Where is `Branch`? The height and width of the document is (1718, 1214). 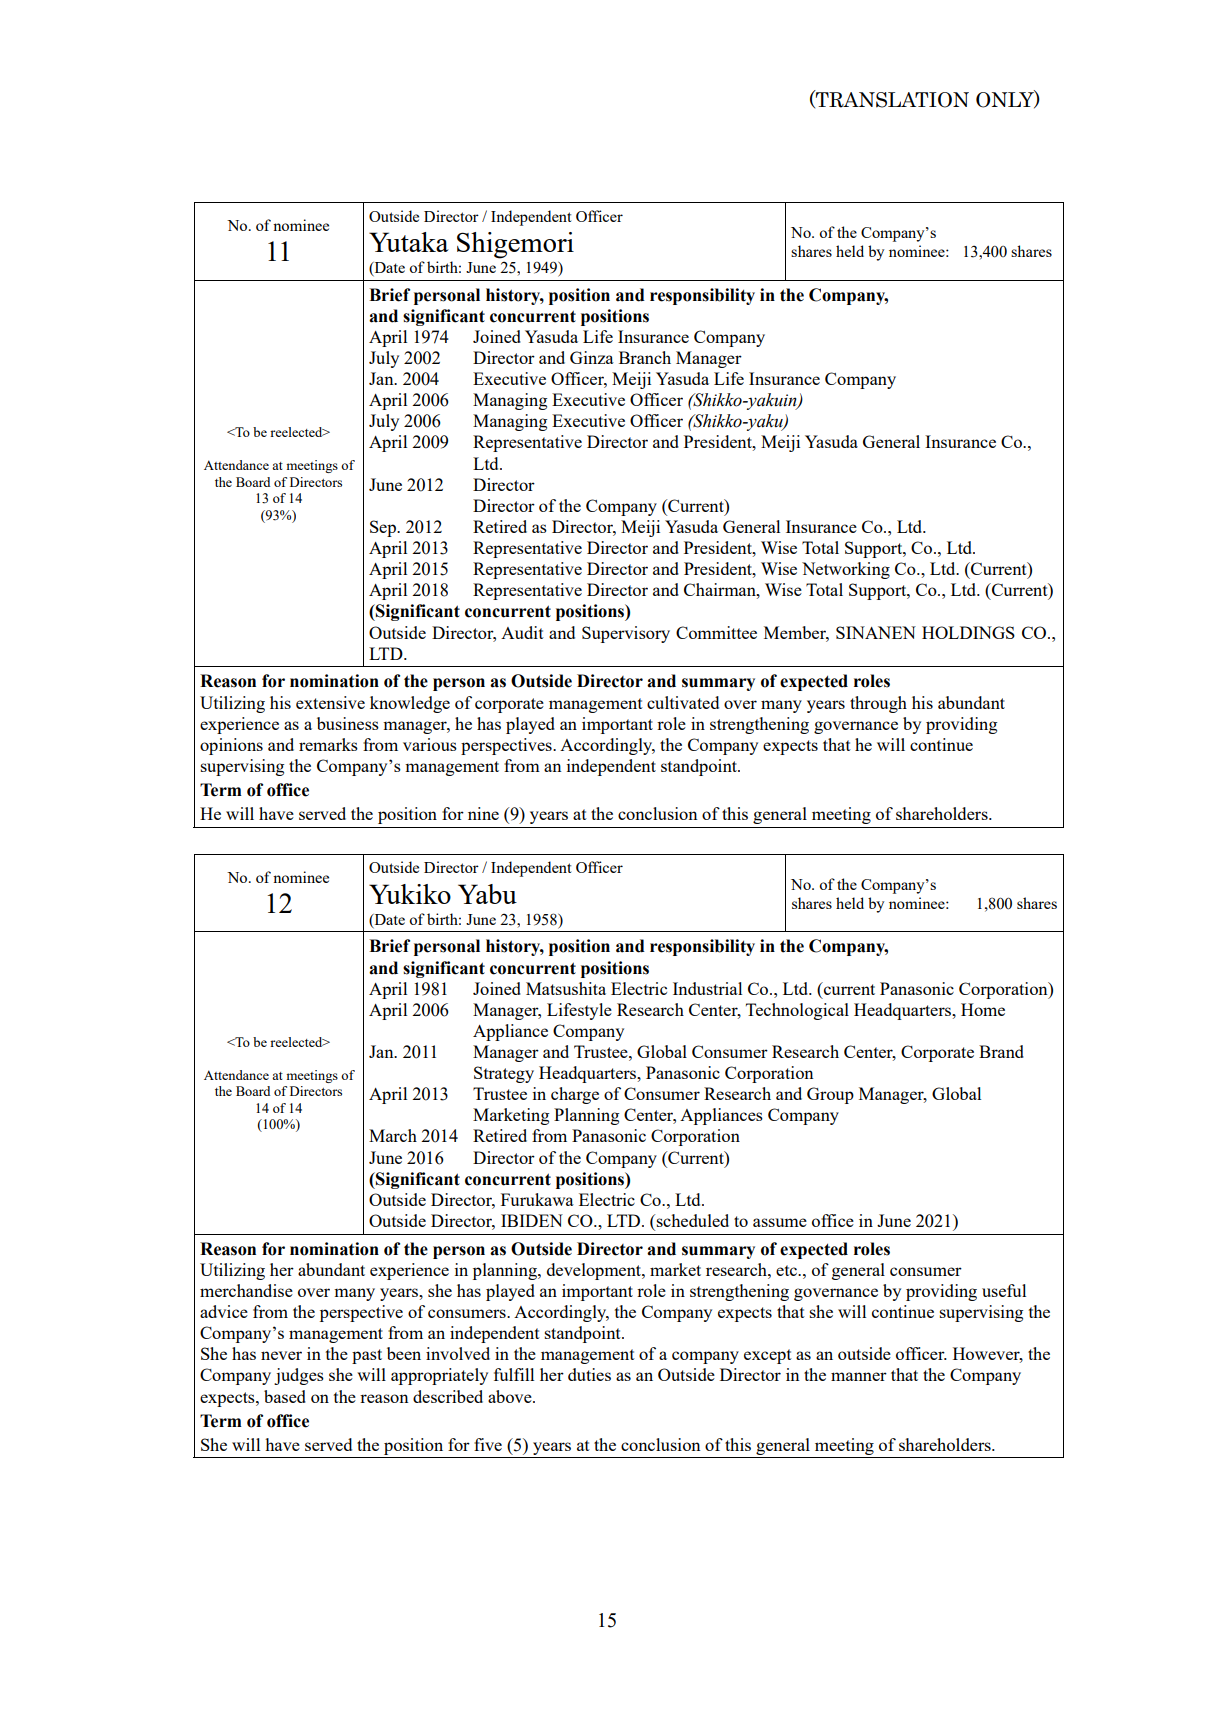 Branch is located at coordinates (645, 357).
